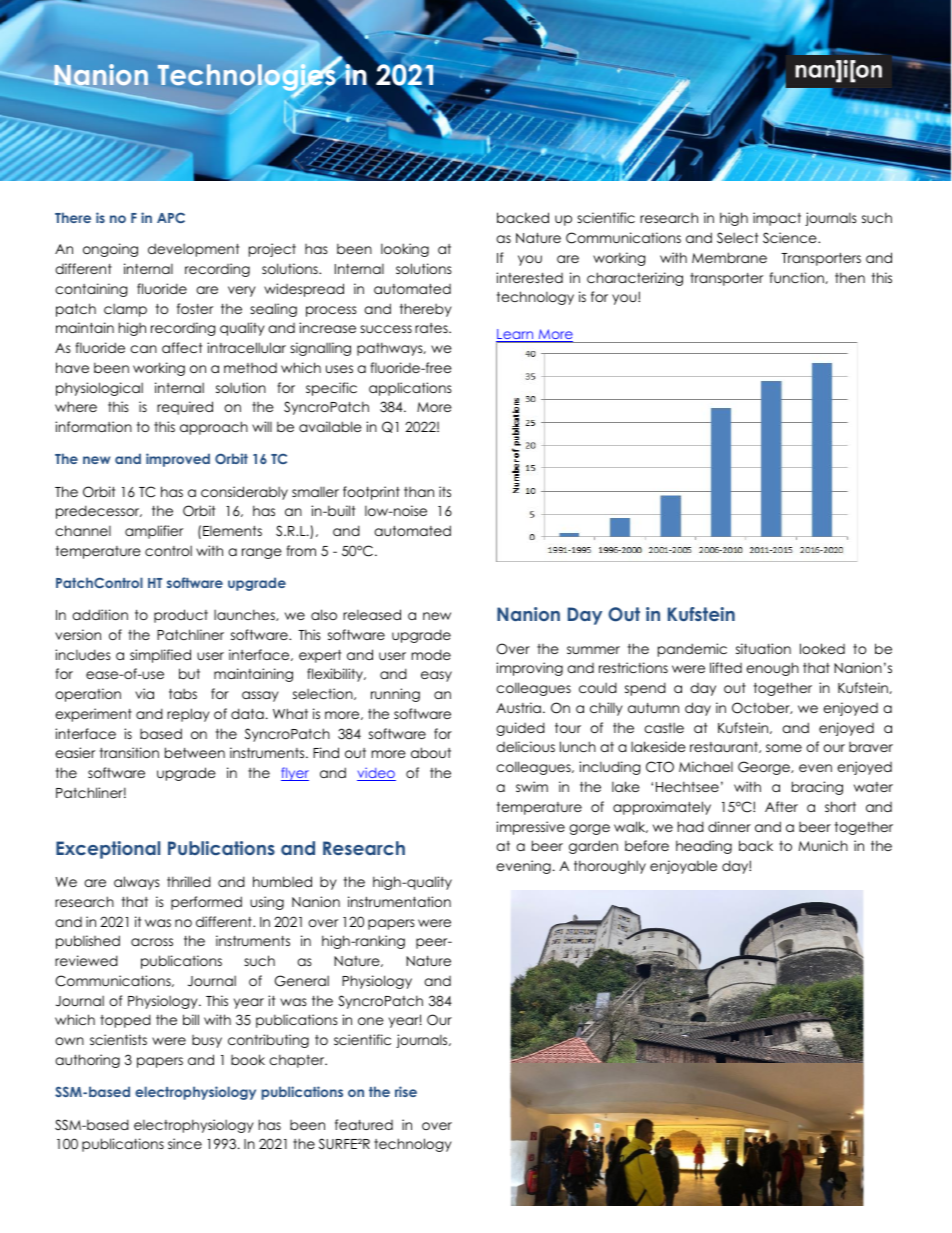  I want to click on instrumentation, so click(399, 901).
